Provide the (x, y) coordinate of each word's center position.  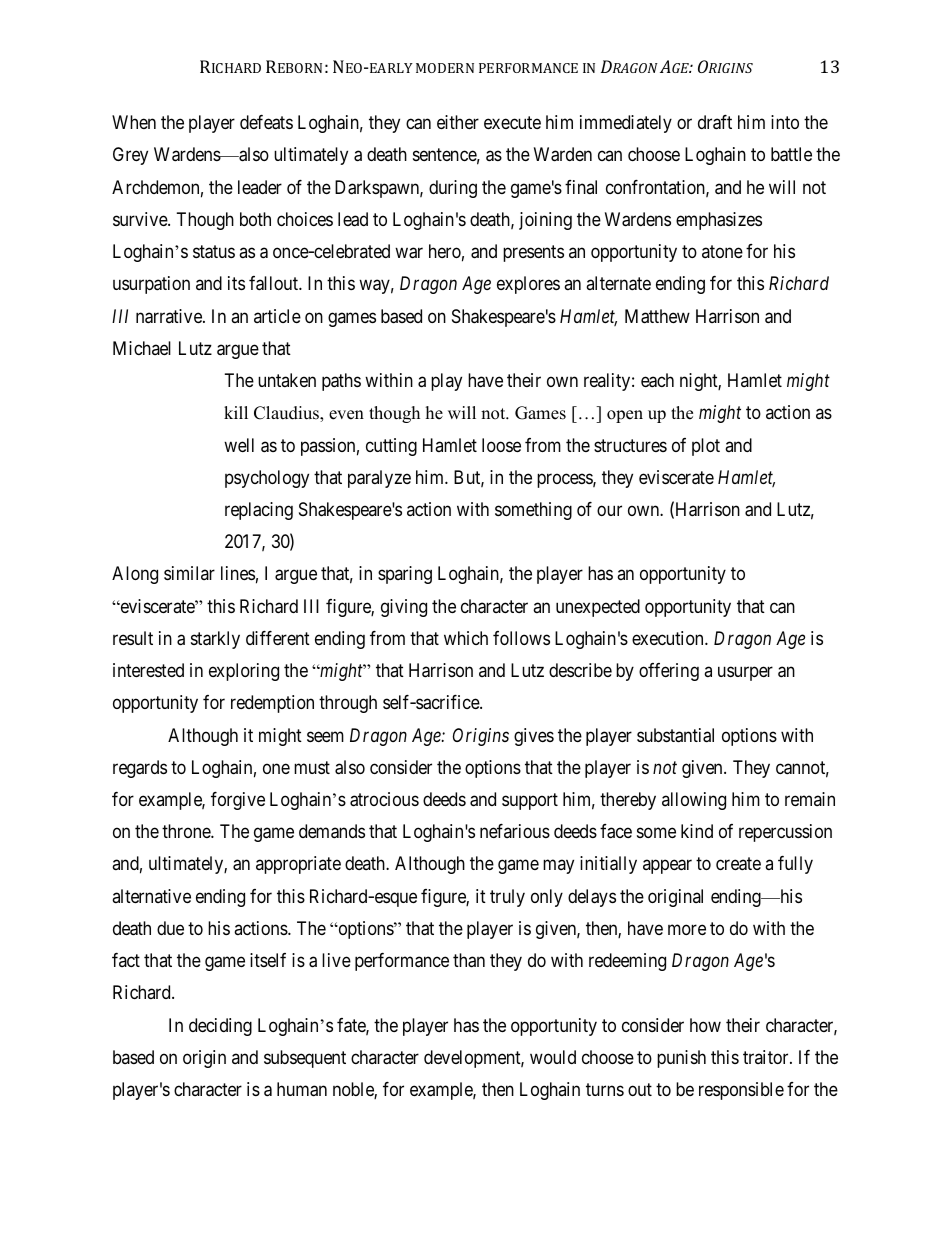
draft (715, 122)
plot (706, 447)
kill (236, 412)
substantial (675, 735)
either (458, 122)
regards (140, 769)
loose (501, 445)
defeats (266, 122)
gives (534, 737)
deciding (220, 1027)
